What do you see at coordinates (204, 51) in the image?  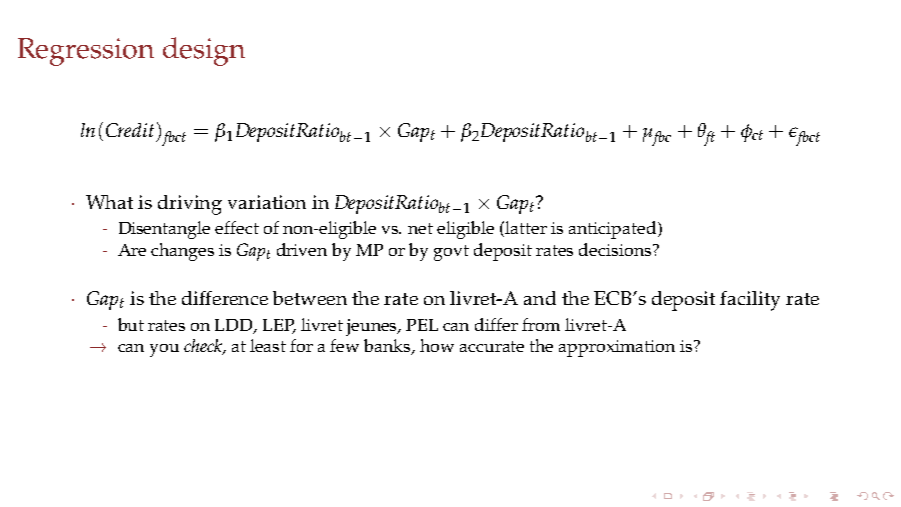 I see `design` at bounding box center [204, 51].
